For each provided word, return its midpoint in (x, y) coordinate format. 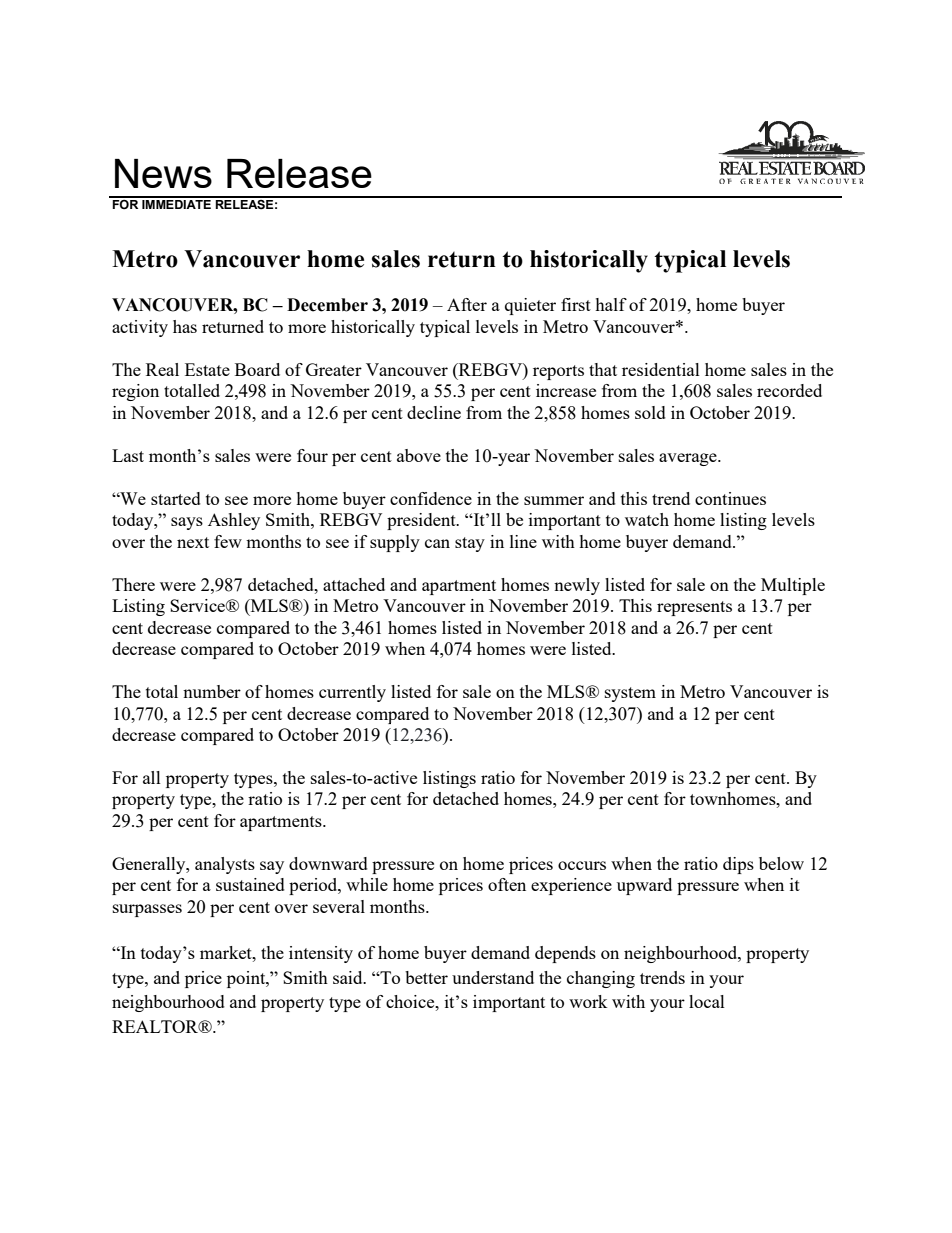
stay (470, 544)
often (507, 884)
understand (493, 977)
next (193, 542)
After (467, 304)
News (163, 173)
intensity (321, 954)
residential (661, 369)
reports (558, 372)
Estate (207, 369)
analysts (225, 865)
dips (738, 865)
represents (694, 608)
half (611, 304)
